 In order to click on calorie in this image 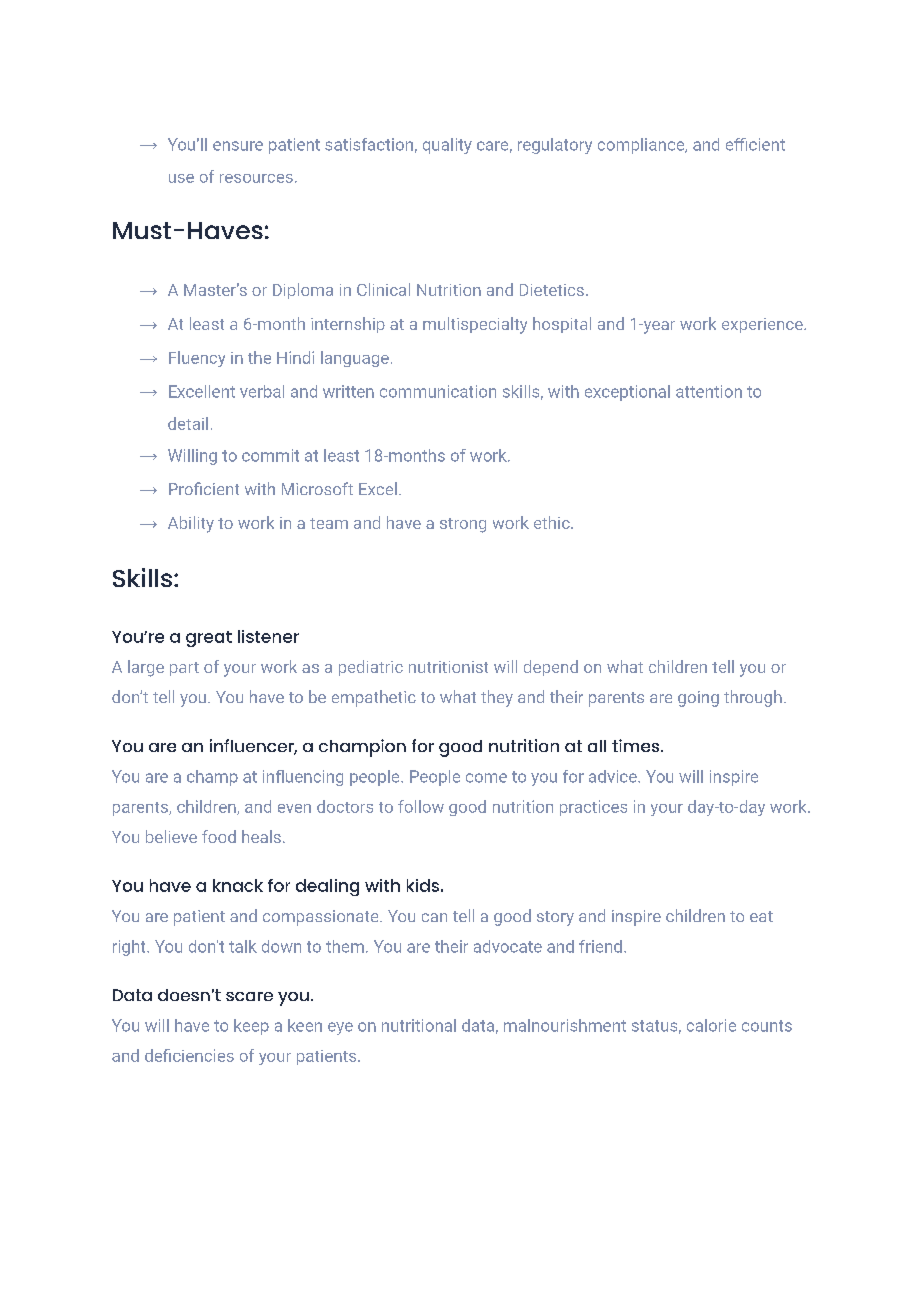, I will do `click(711, 1025)`.
